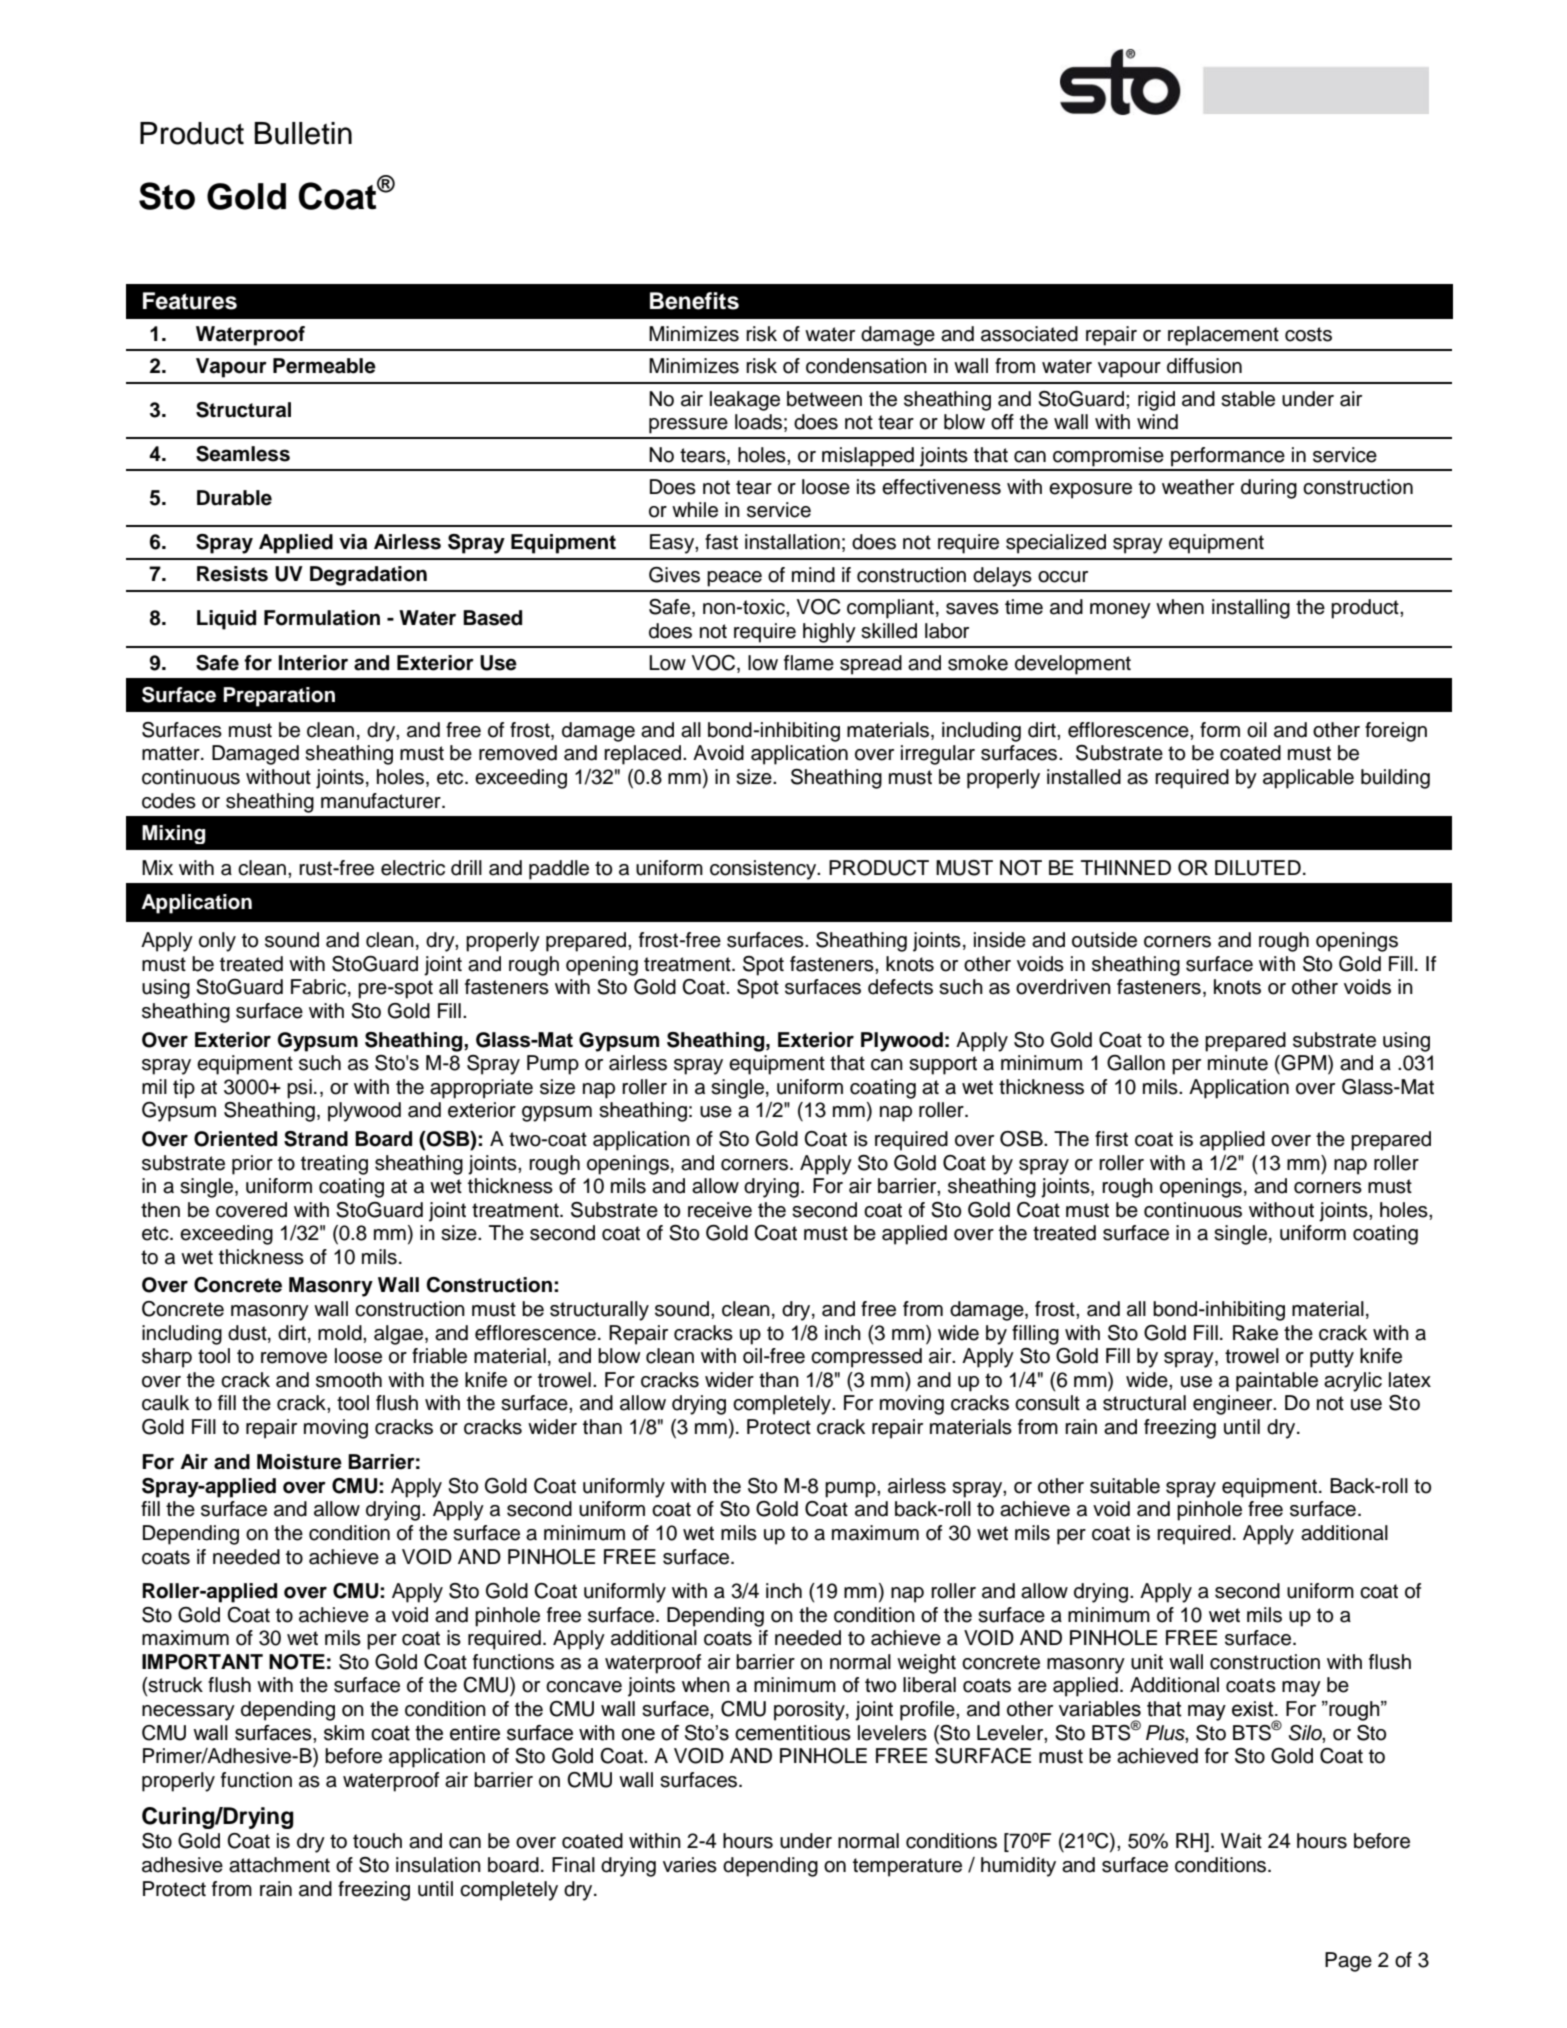 The width and height of the screenshot is (1567, 2028). Describe the element at coordinates (1238, 1063) in the screenshot. I see `minute` at that location.
